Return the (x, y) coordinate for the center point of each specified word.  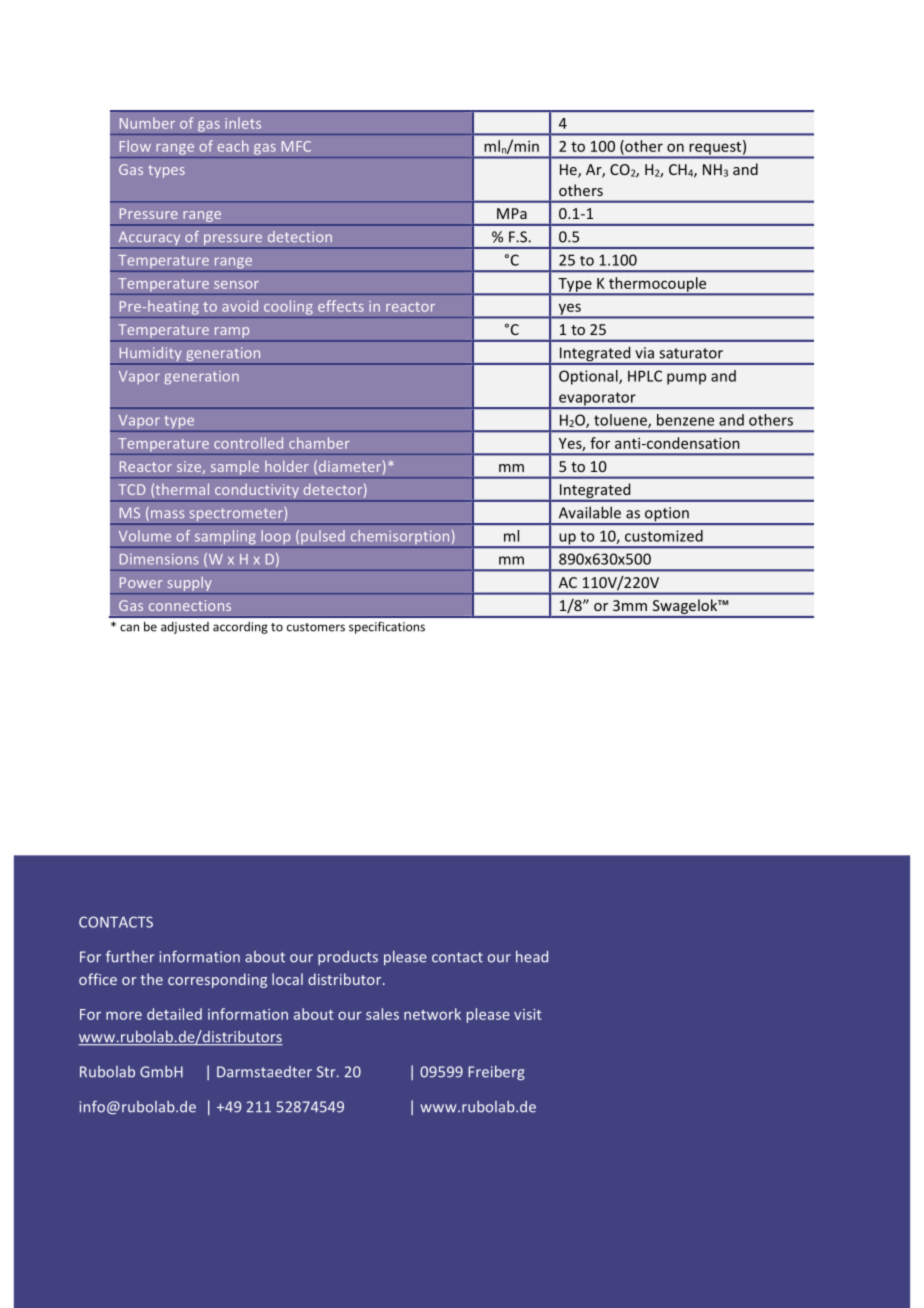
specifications (387, 627)
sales (382, 1014)
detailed (174, 1014)
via (644, 353)
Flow (135, 146)
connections (190, 605)
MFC (296, 146)
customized (664, 536)
